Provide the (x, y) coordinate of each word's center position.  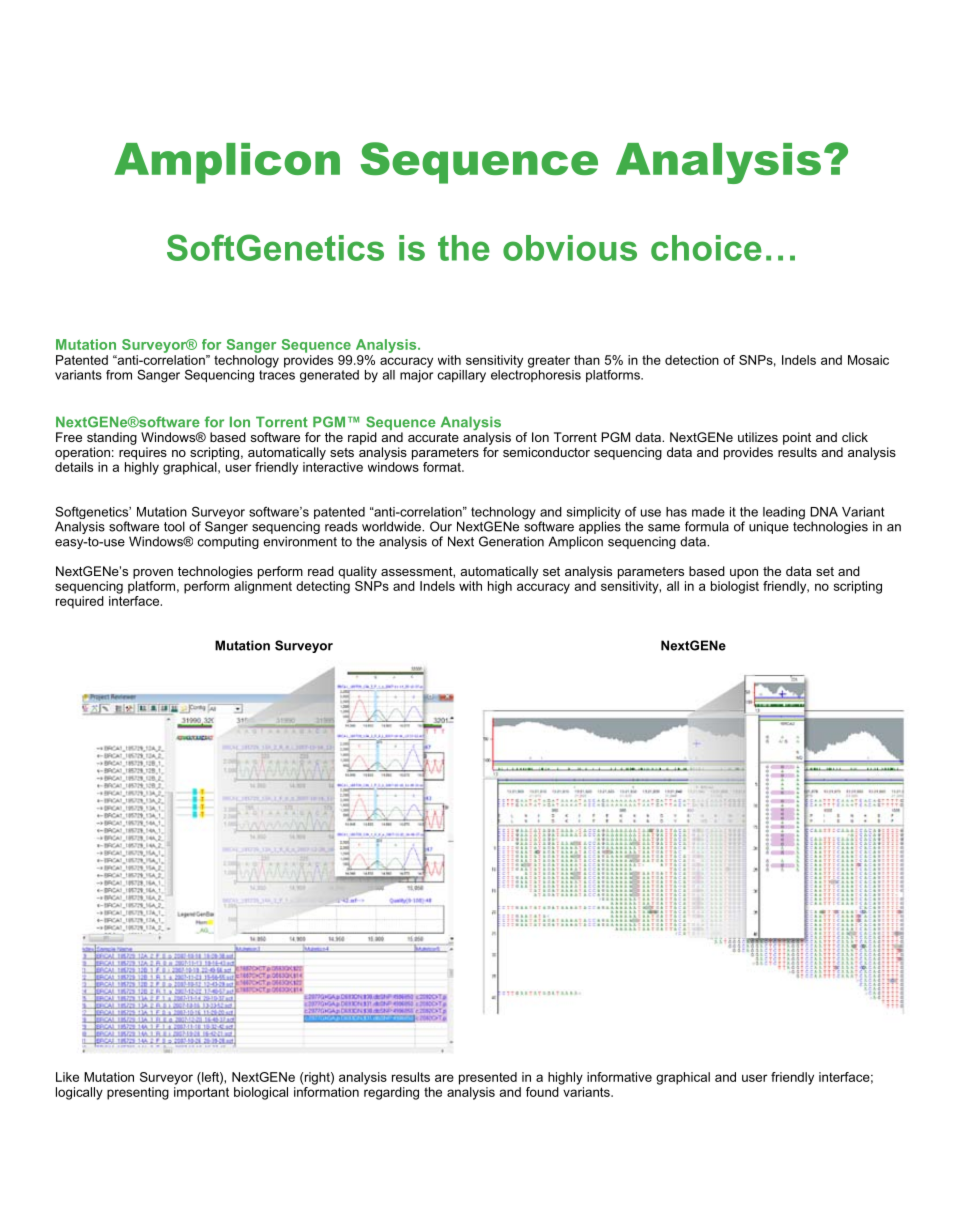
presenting (138, 1093)
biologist (735, 587)
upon (744, 574)
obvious (570, 248)
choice (706, 248)
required (80, 602)
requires (143, 453)
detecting (323, 587)
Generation (511, 541)
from (119, 375)
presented (488, 1078)
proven (153, 574)
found (543, 1090)
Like (67, 1077)
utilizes (758, 437)
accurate (433, 437)
